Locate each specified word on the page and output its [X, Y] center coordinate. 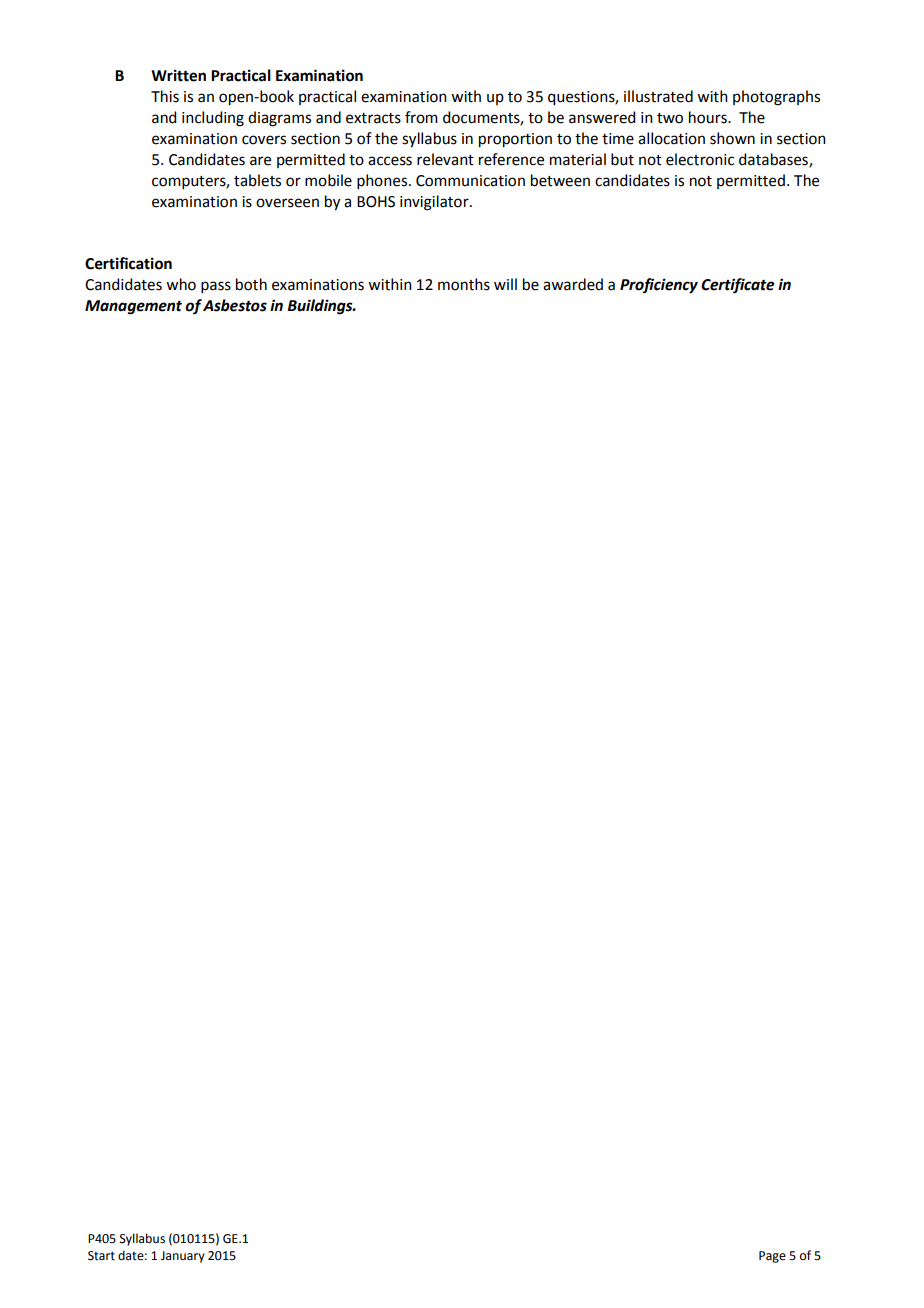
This [165, 96]
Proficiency [659, 286]
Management [133, 307]
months [464, 284]
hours [709, 117]
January [183, 1257]
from [421, 117]
